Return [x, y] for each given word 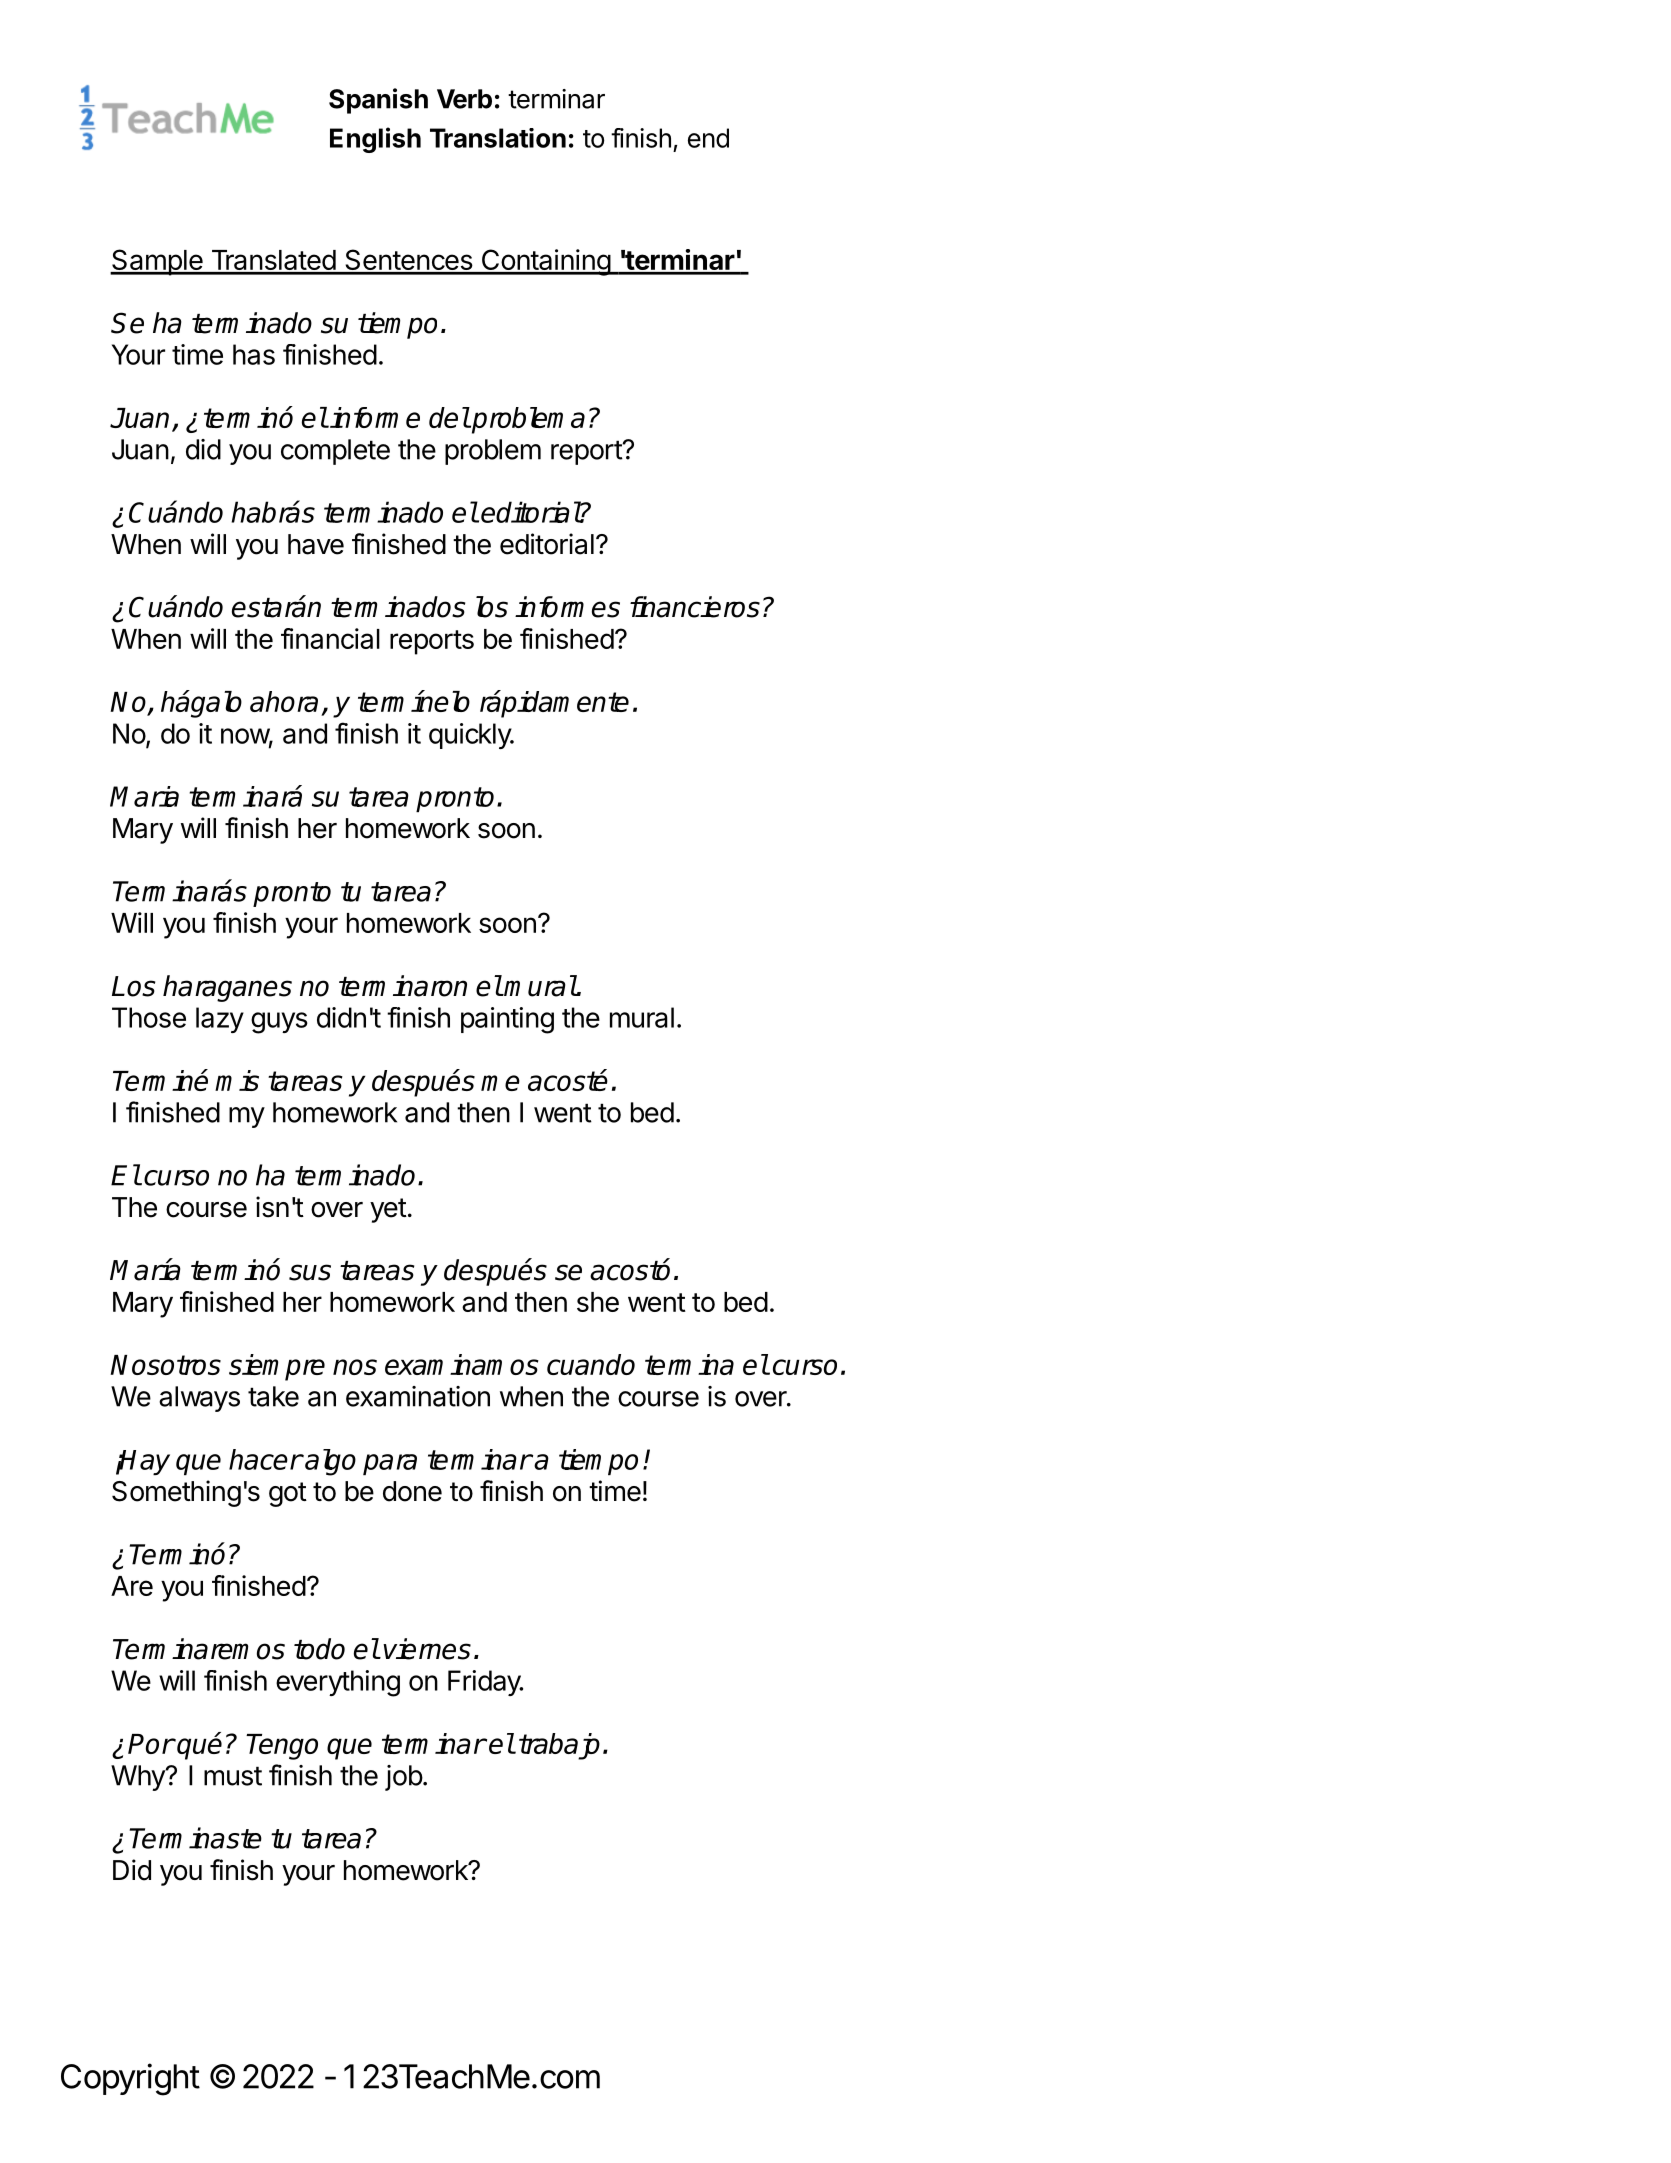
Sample [157, 262]
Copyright [130, 2079]
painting [507, 1020]
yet [388, 1210]
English [375, 140]
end [708, 138]
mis [237, 1080]
